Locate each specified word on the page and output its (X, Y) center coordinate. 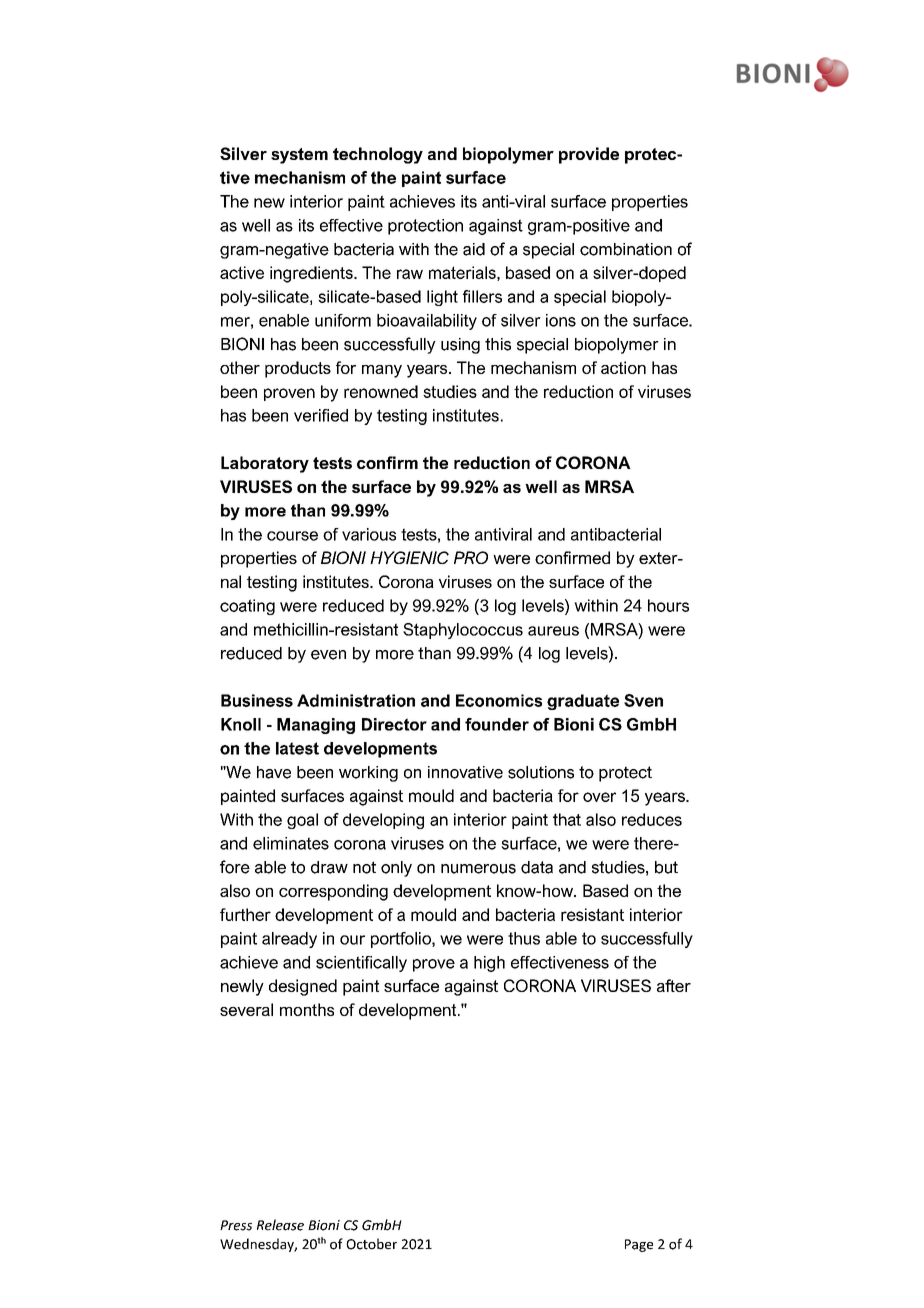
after (674, 985)
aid (474, 249)
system (299, 156)
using (460, 346)
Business (257, 700)
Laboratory (265, 464)
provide (589, 155)
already (289, 940)
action (623, 367)
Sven (643, 700)
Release (280, 1225)
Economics (499, 700)
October (371, 1244)
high (489, 964)
